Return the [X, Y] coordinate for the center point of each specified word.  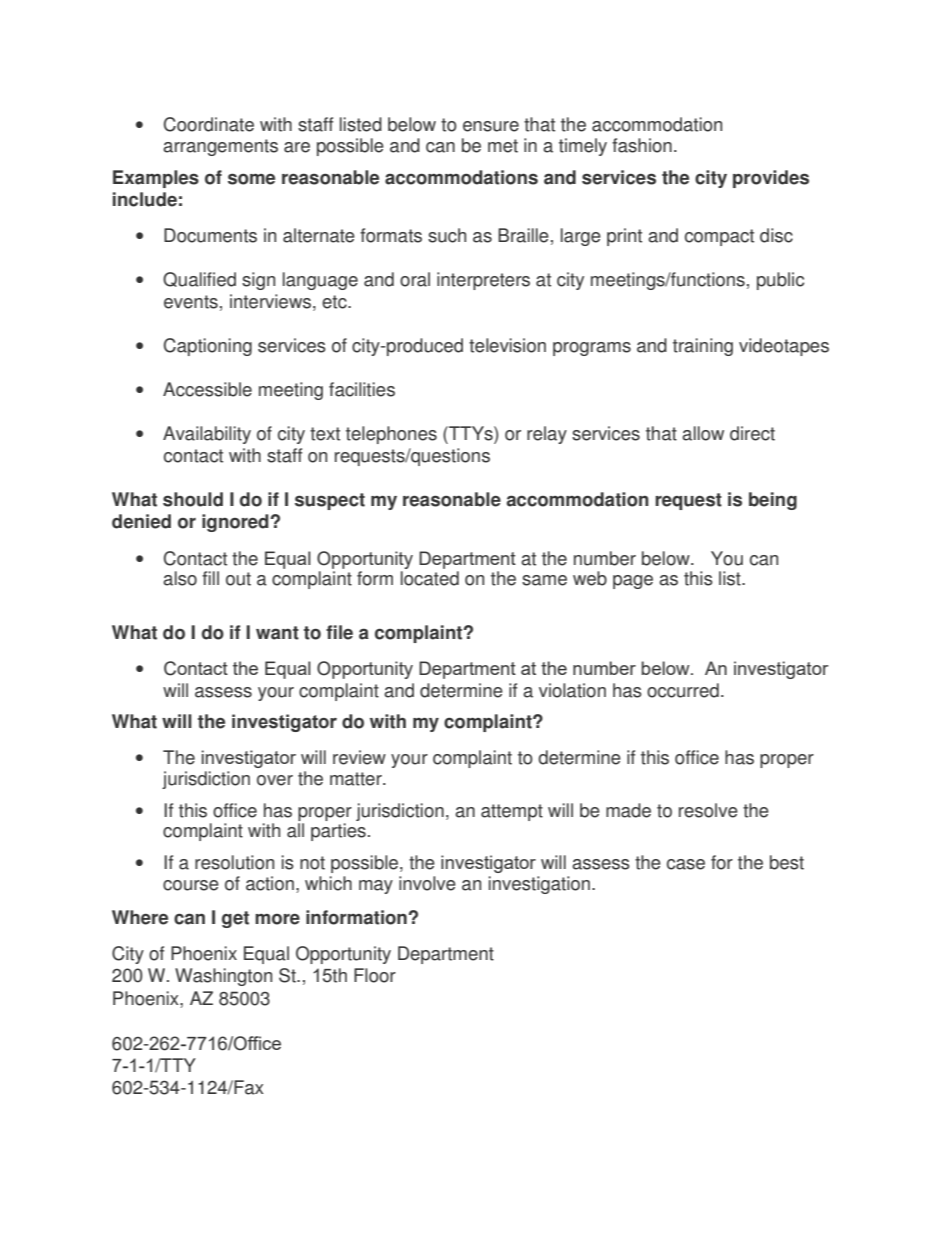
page [633, 582]
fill [210, 578]
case [686, 864]
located [430, 578]
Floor [375, 975]
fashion [642, 145]
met [503, 146]
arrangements [220, 147]
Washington [223, 977]
